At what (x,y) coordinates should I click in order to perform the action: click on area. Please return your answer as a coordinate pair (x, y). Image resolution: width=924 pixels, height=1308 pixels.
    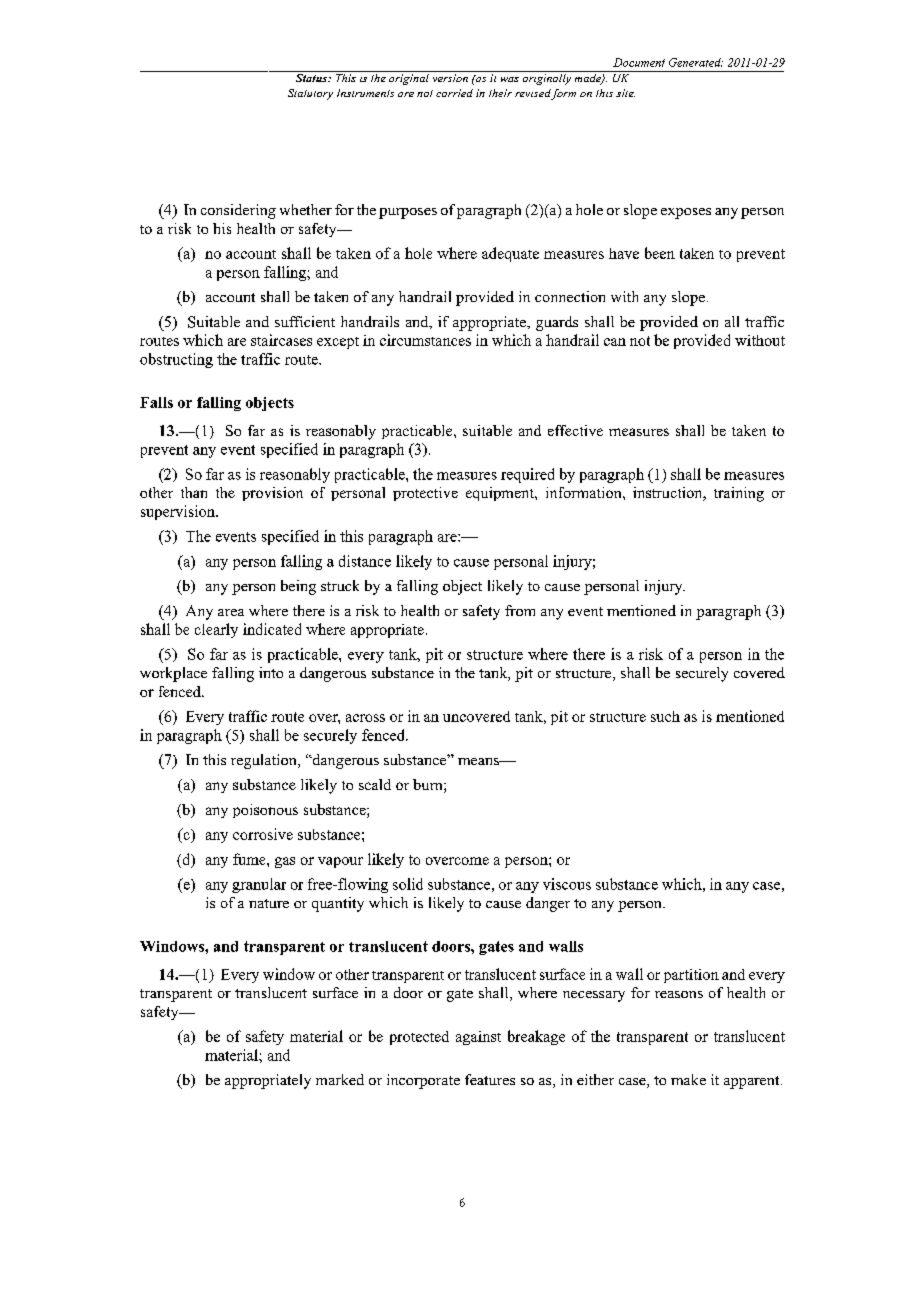
    Looking at the image, I should click on (231, 612).
